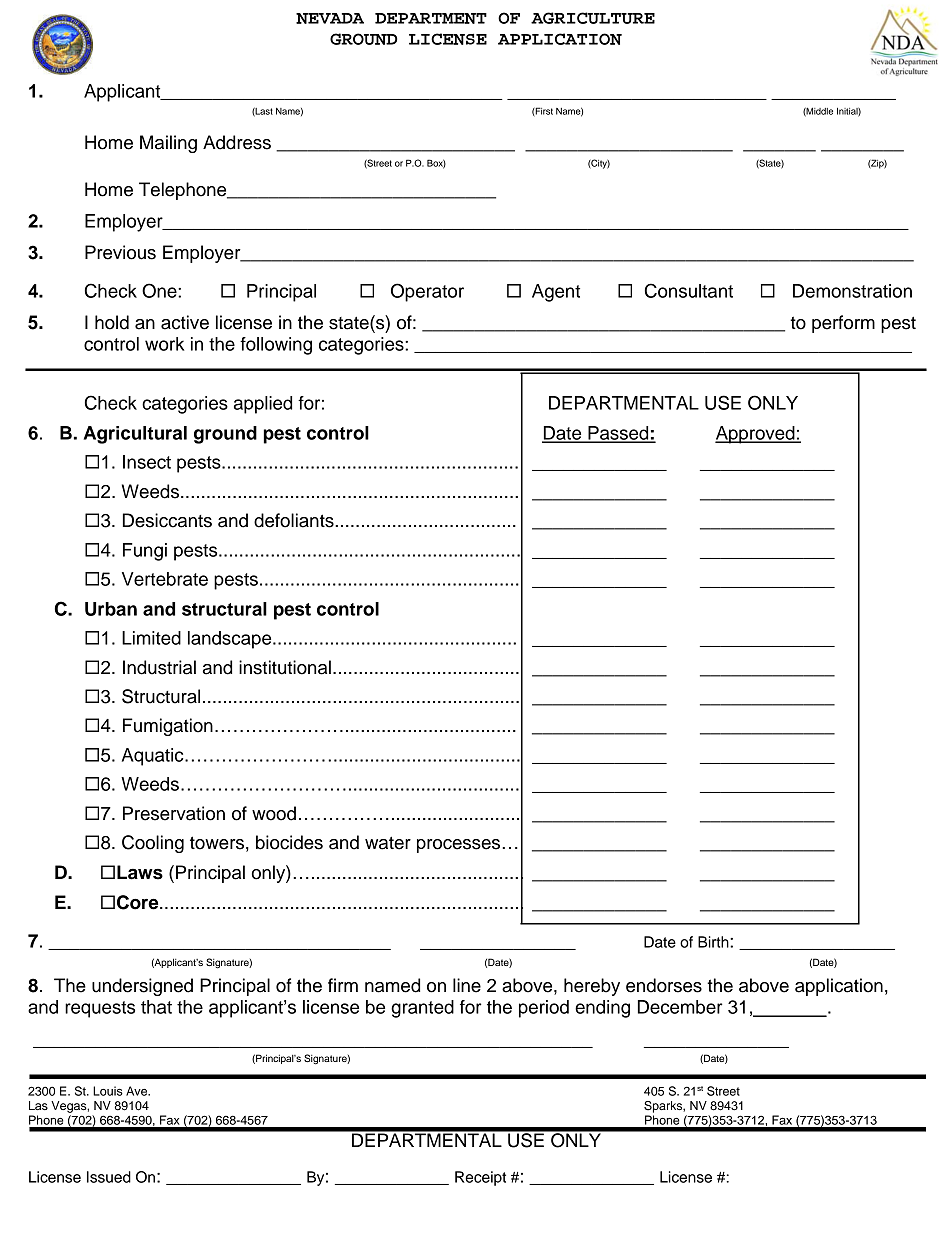 The image size is (952, 1233). What do you see at coordinates (689, 290) in the document?
I see `Consultant` at bounding box center [689, 290].
